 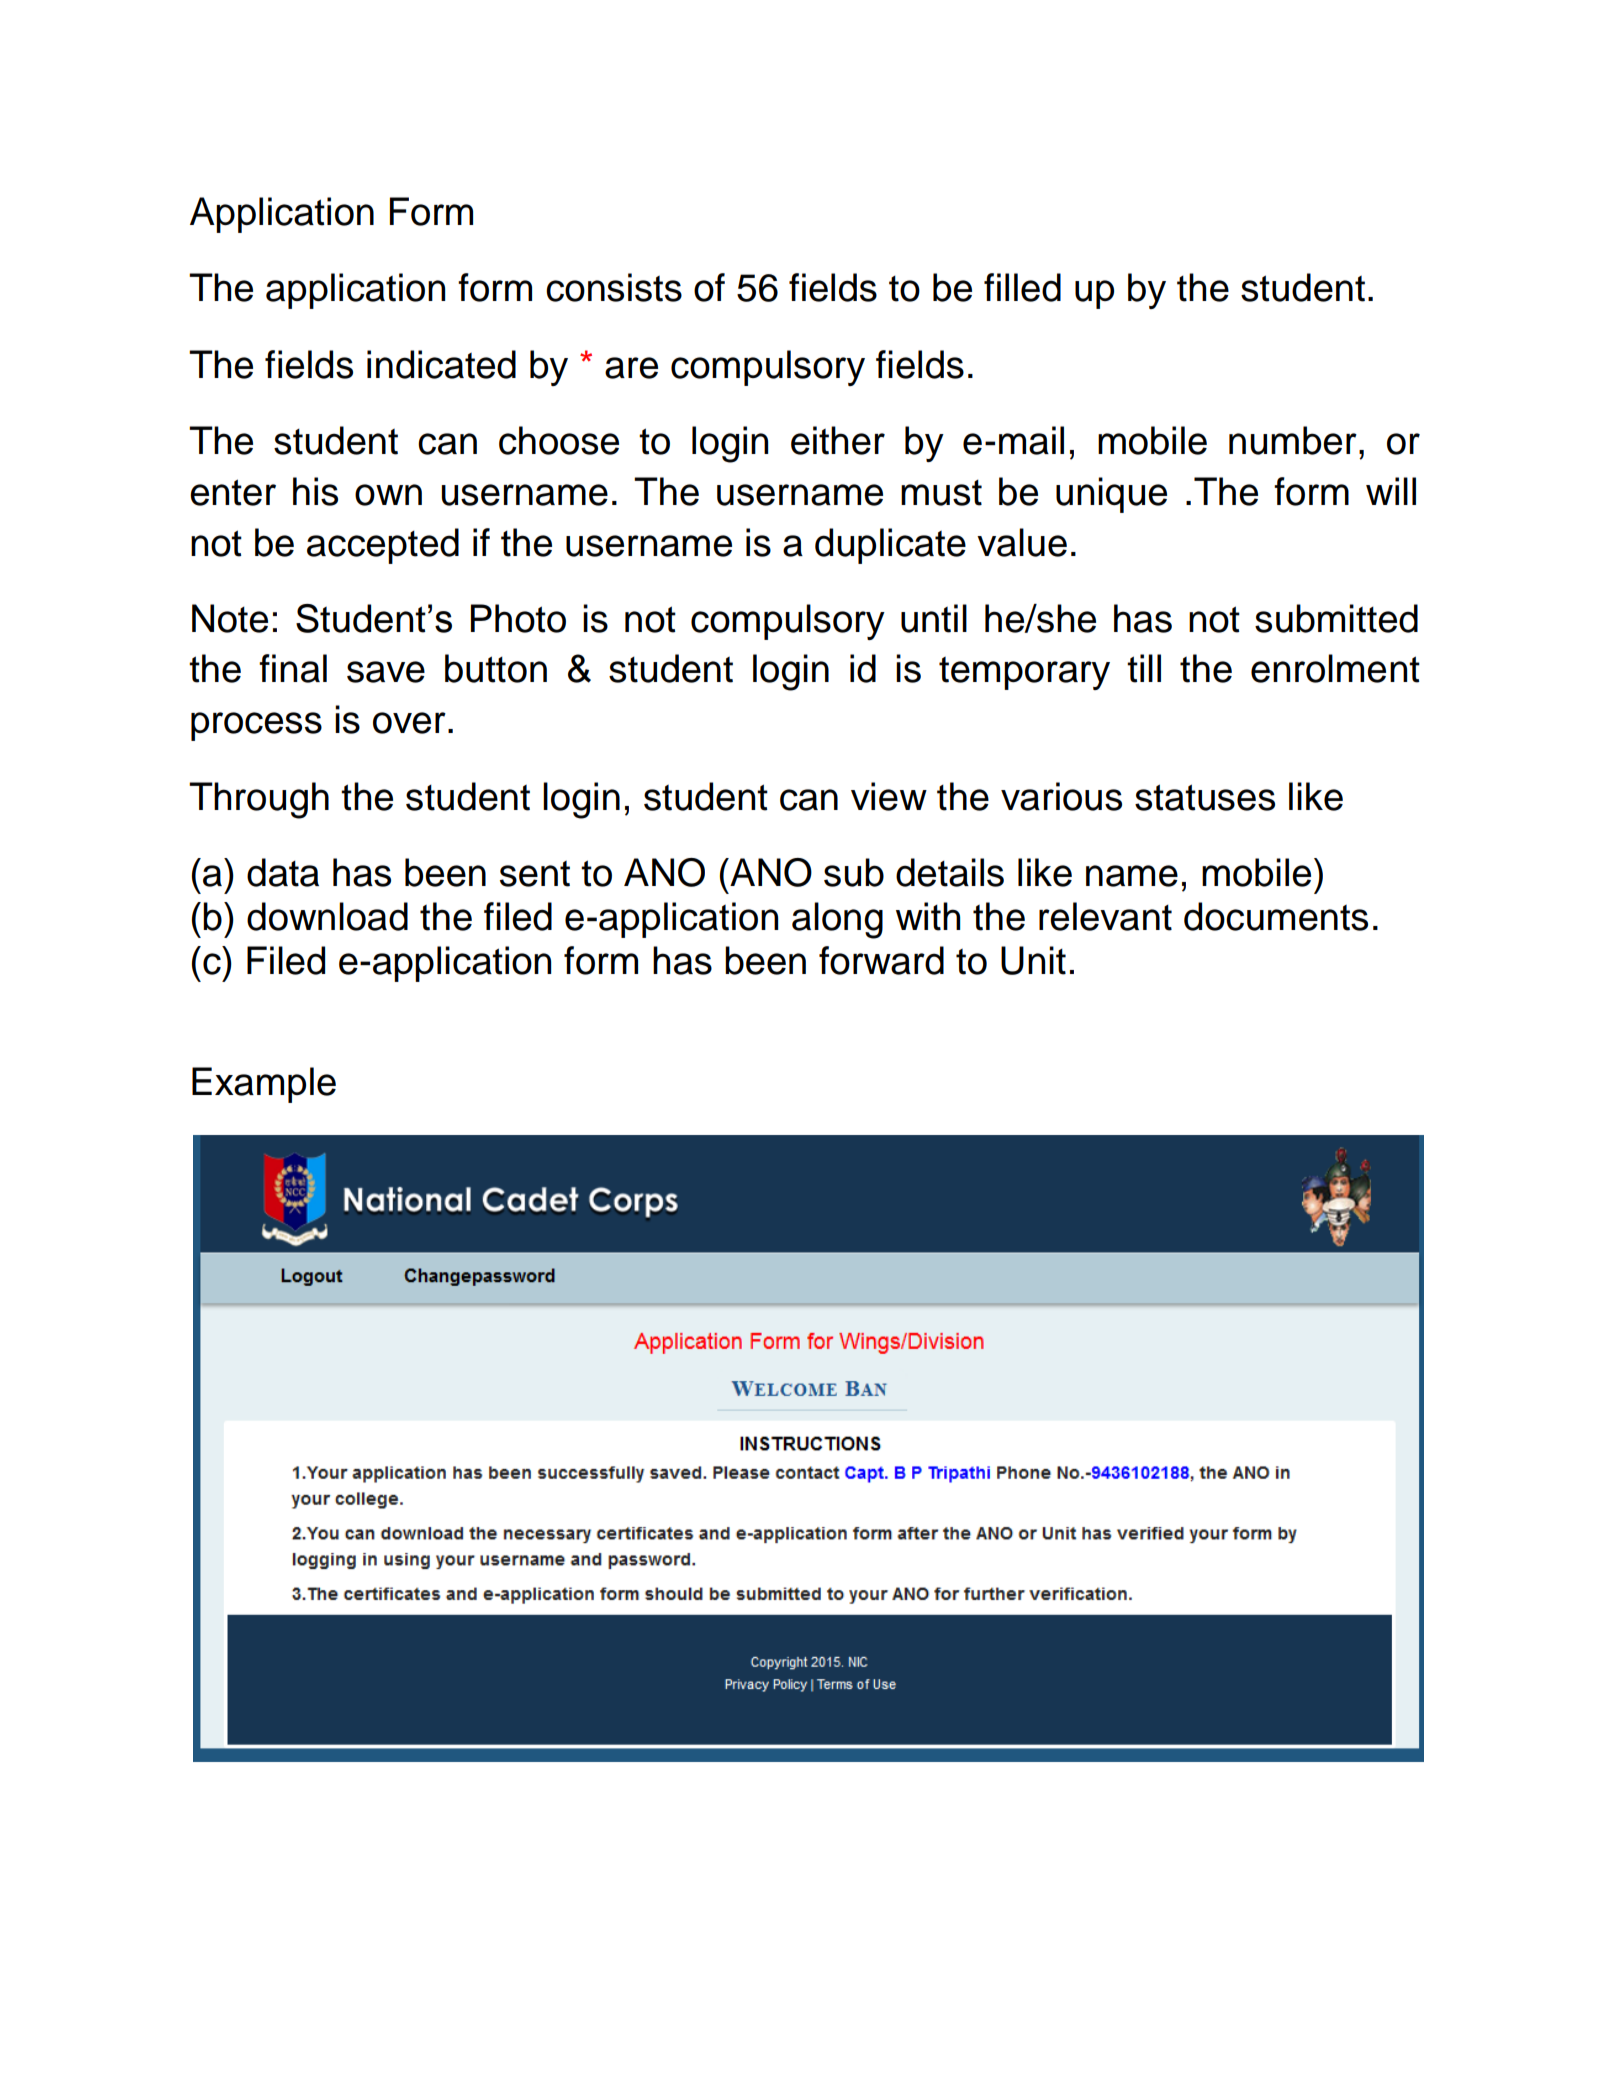 What do you see at coordinates (614, 287) in the page?
I see `consists` at bounding box center [614, 287].
